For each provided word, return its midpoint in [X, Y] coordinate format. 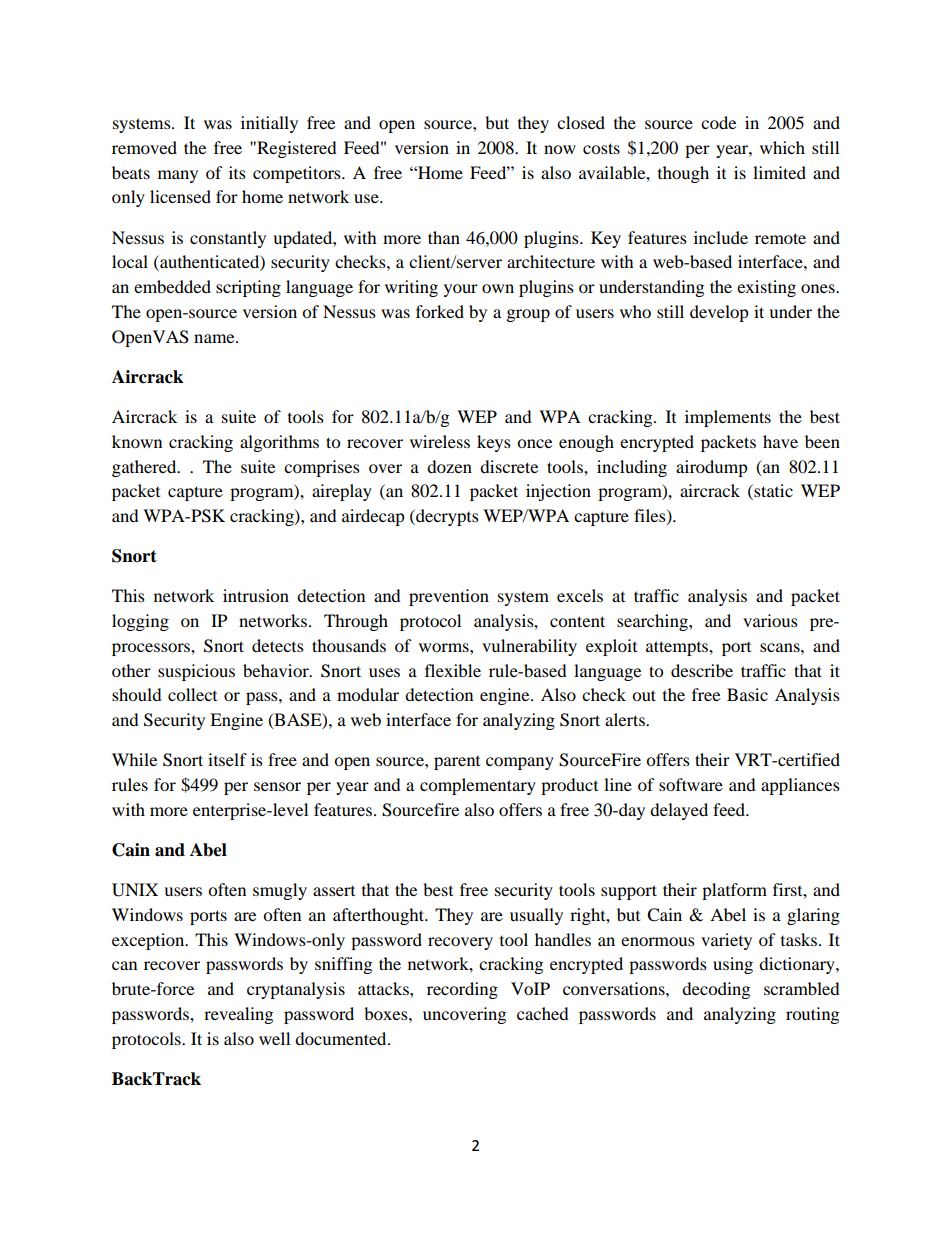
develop [719, 313]
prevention [449, 597]
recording [462, 990]
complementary [478, 786]
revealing [238, 1015]
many [178, 176]
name [215, 338]
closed [581, 122]
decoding [716, 990]
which [782, 147]
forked [440, 311]
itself [227, 759]
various [770, 620]
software [691, 784]
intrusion [256, 595]
